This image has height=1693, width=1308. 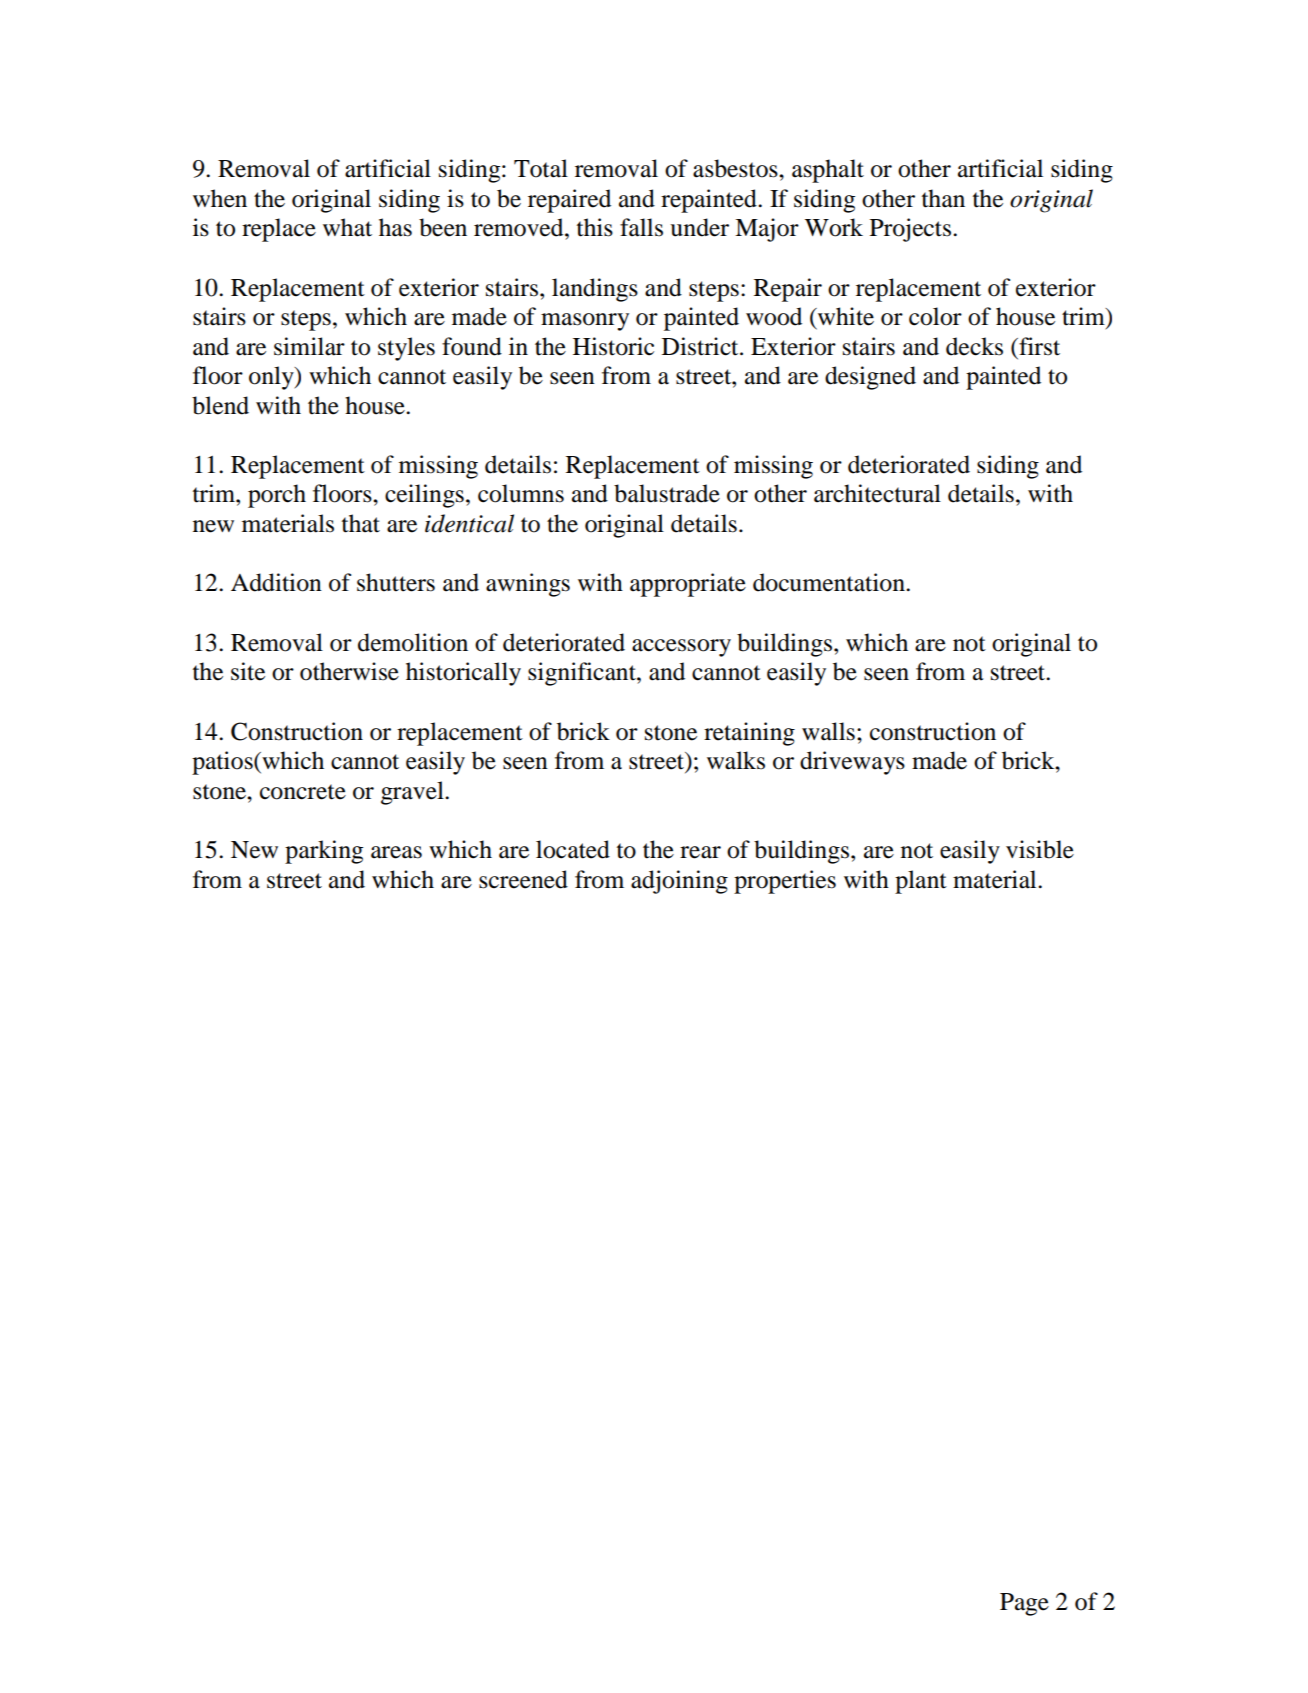 What do you see at coordinates (921, 882) in the image?
I see `plant` at bounding box center [921, 882].
